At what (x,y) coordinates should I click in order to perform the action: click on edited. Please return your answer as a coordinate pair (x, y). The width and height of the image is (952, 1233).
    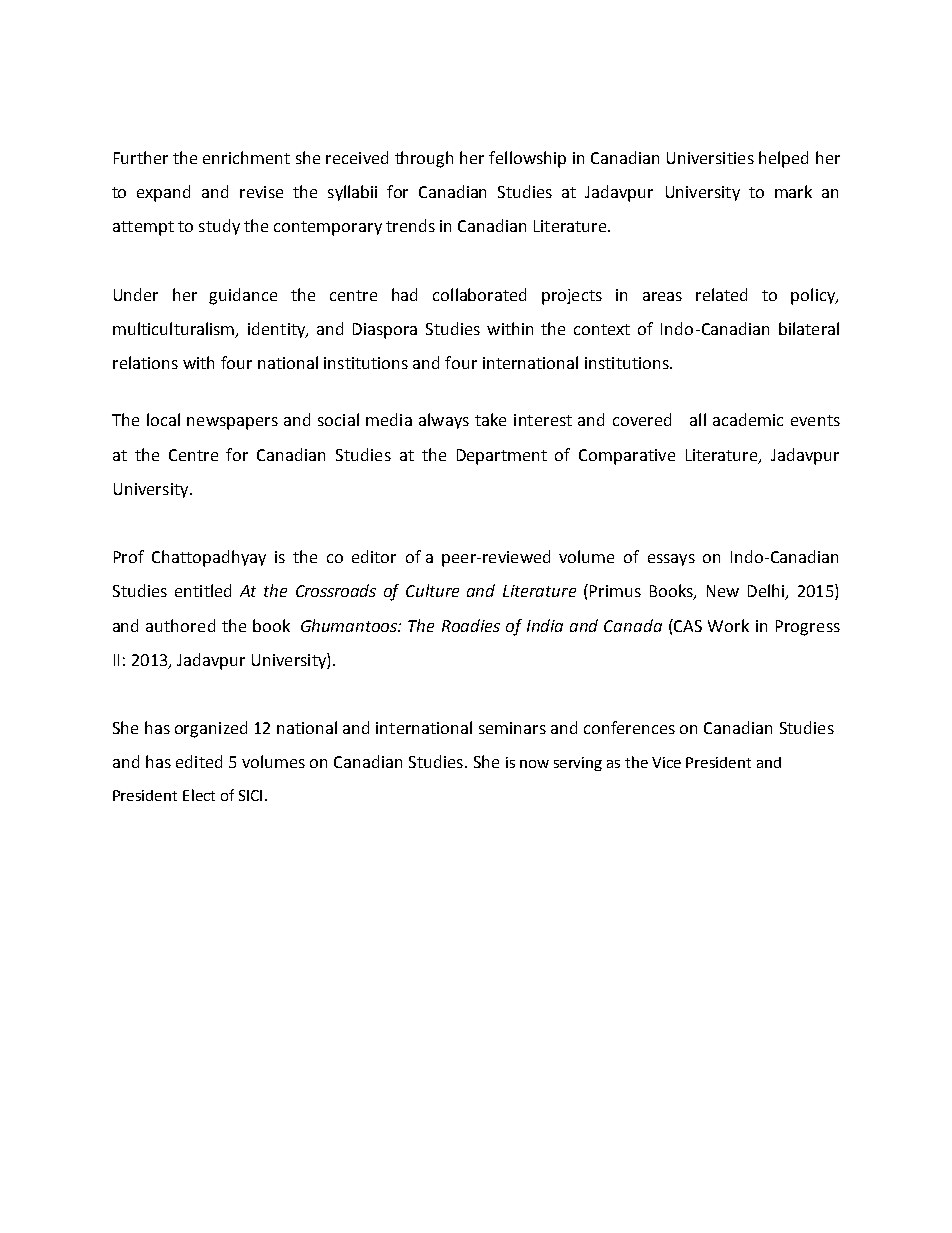
    Looking at the image, I should click on (199, 761).
